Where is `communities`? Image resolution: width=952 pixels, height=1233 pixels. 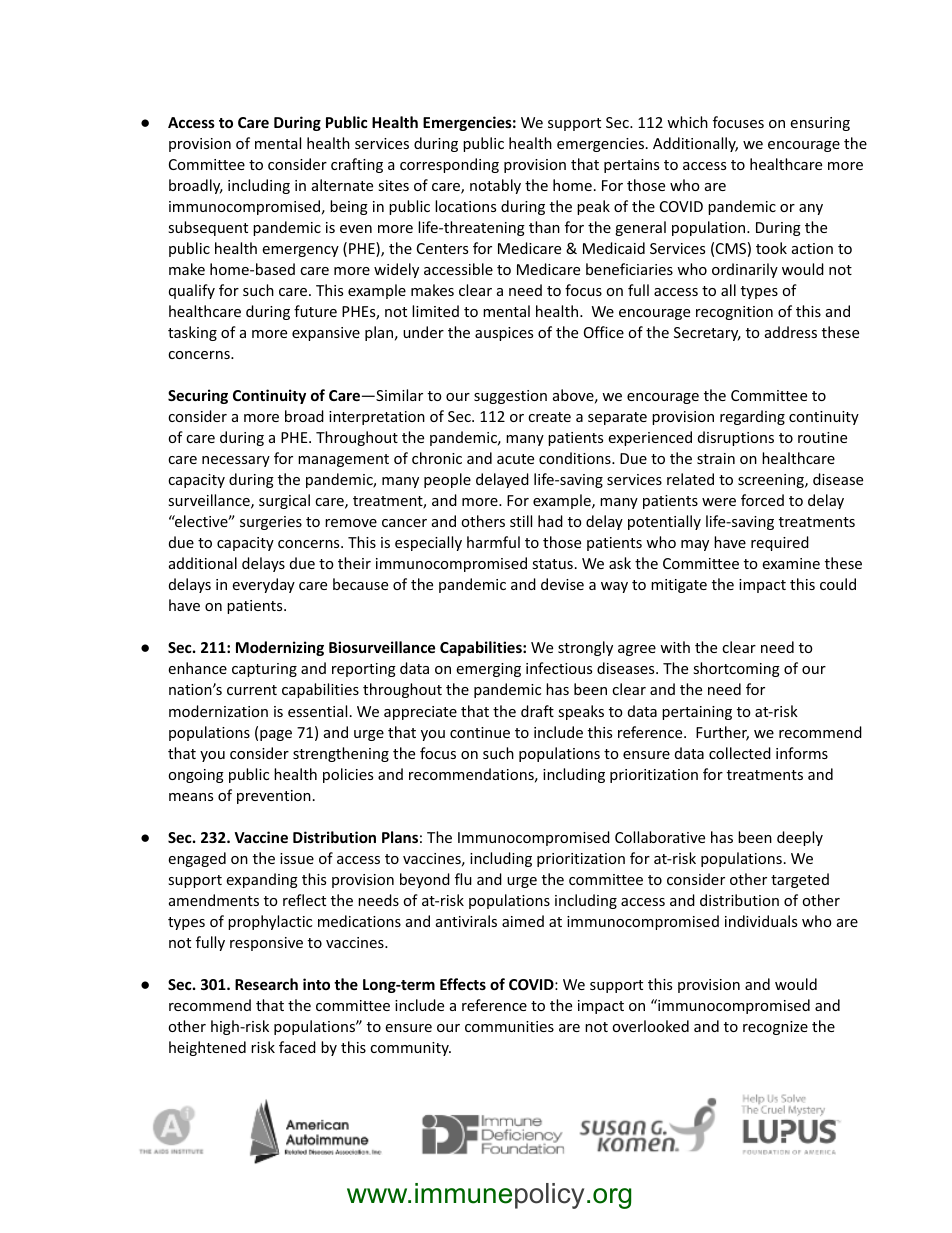
communities is located at coordinates (509, 1026).
